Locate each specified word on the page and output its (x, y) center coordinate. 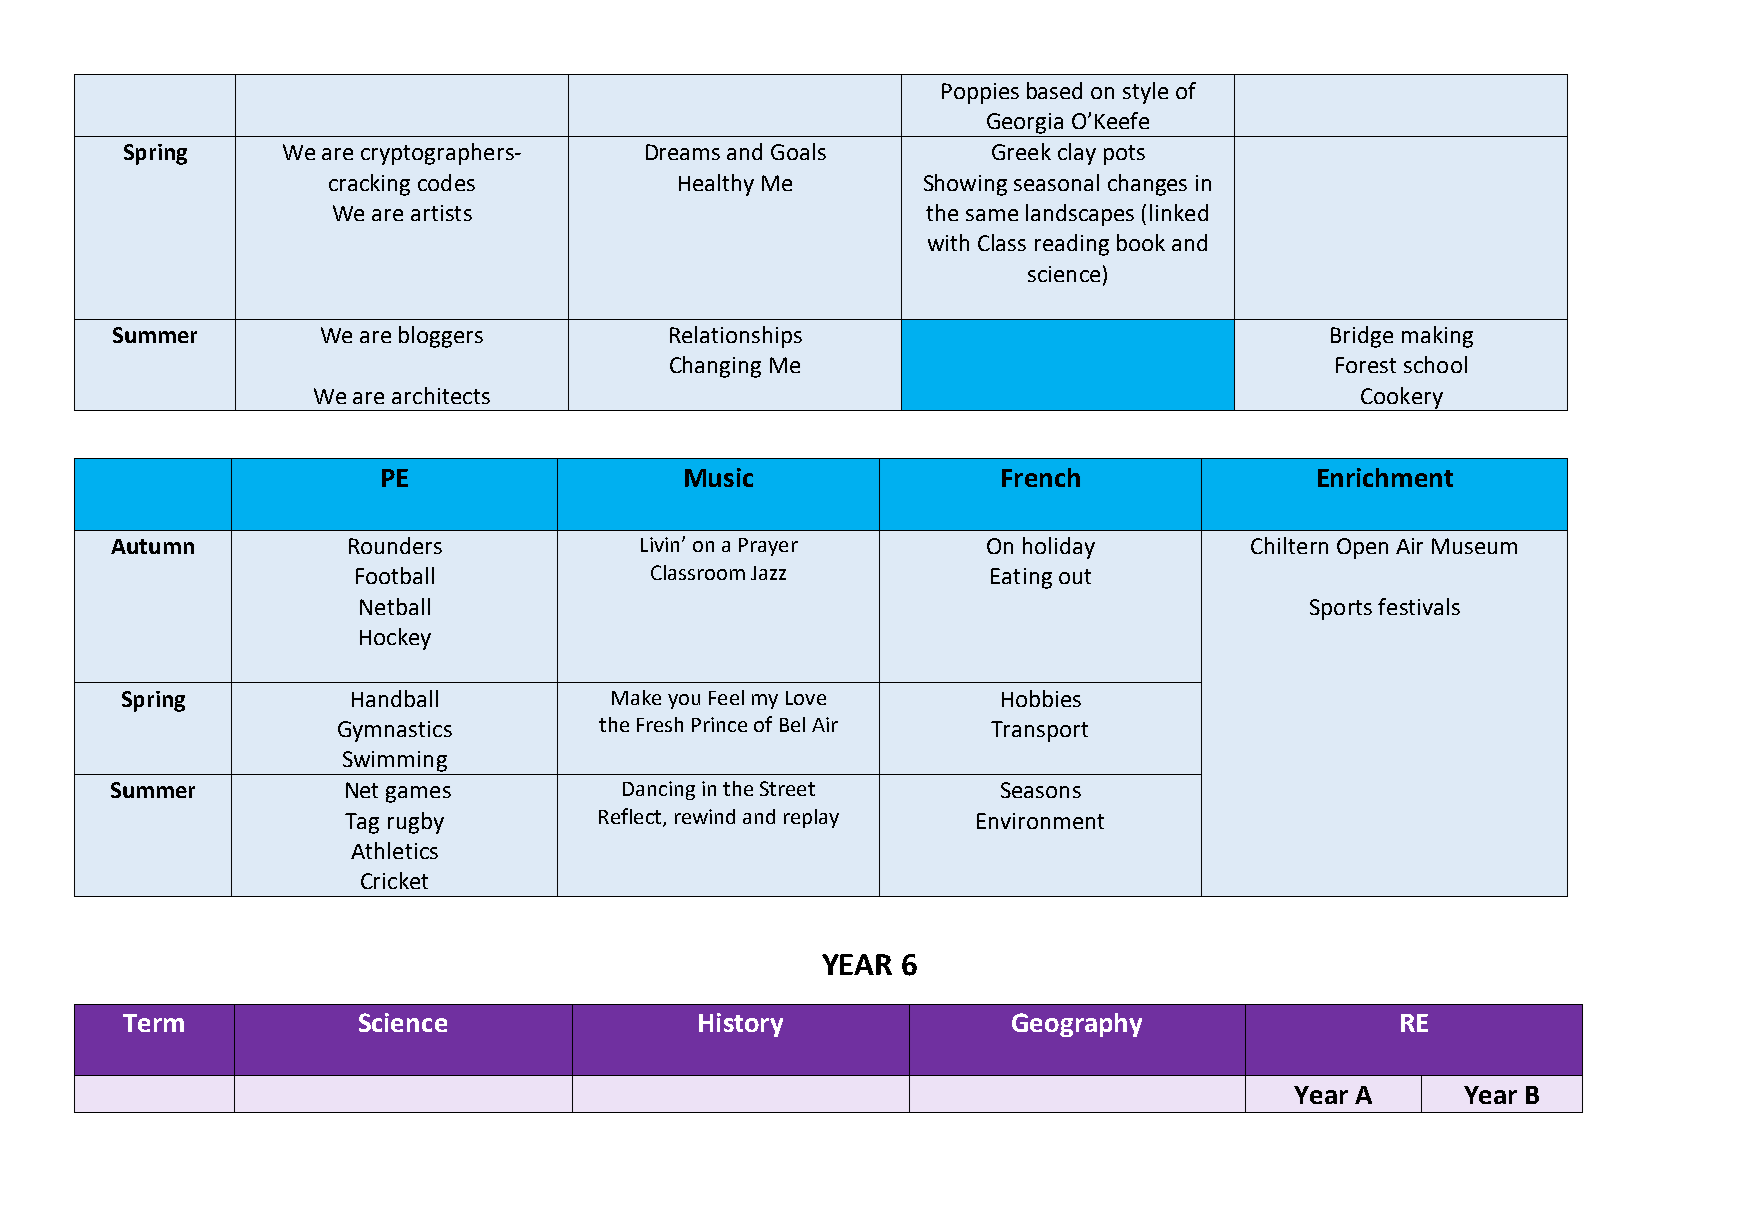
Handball (395, 698)
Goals (798, 151)
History (741, 1025)
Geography (1077, 1025)
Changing (715, 367)
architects (441, 395)
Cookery (1402, 399)
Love (806, 698)
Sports (1341, 609)
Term (153, 1023)
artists (441, 213)
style (1145, 93)
